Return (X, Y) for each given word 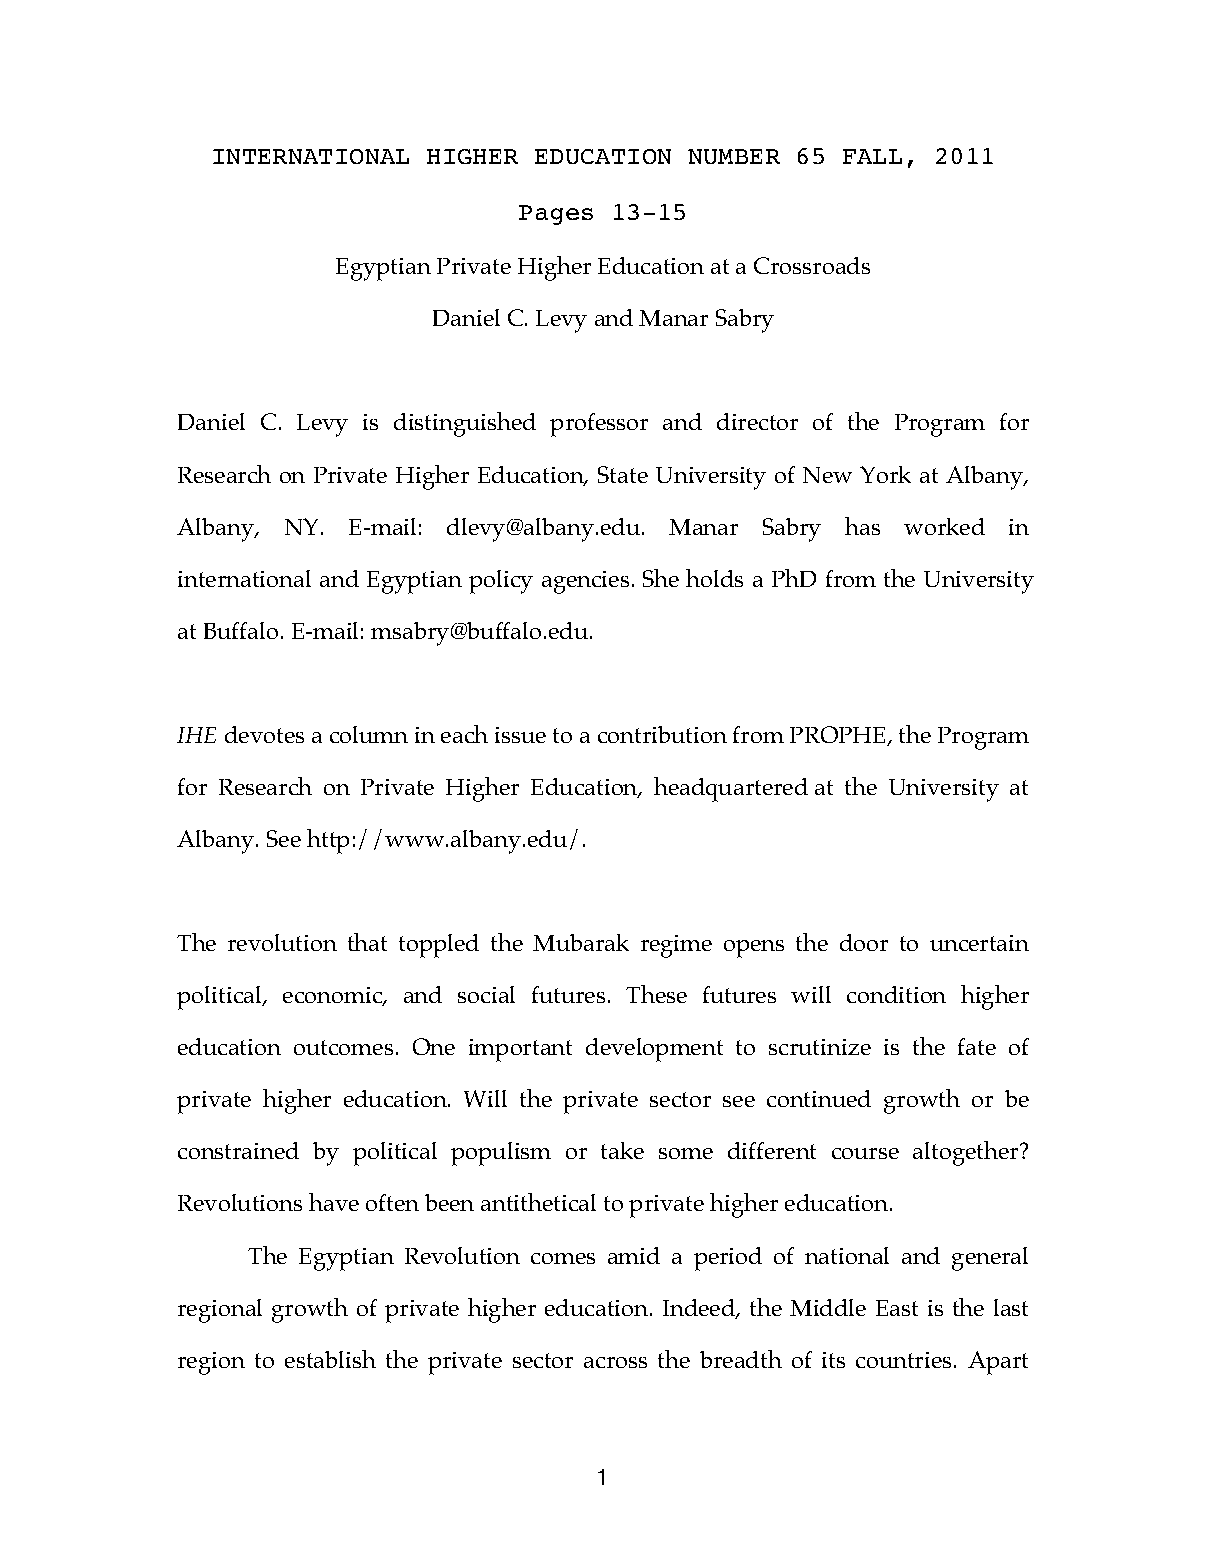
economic (334, 996)
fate (977, 1046)
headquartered (731, 789)
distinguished (465, 424)
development (654, 1050)
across (615, 1362)
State (623, 474)
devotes (264, 734)
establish (330, 1359)
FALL (872, 156)
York (885, 474)
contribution (662, 734)
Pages (556, 215)
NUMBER (734, 156)
